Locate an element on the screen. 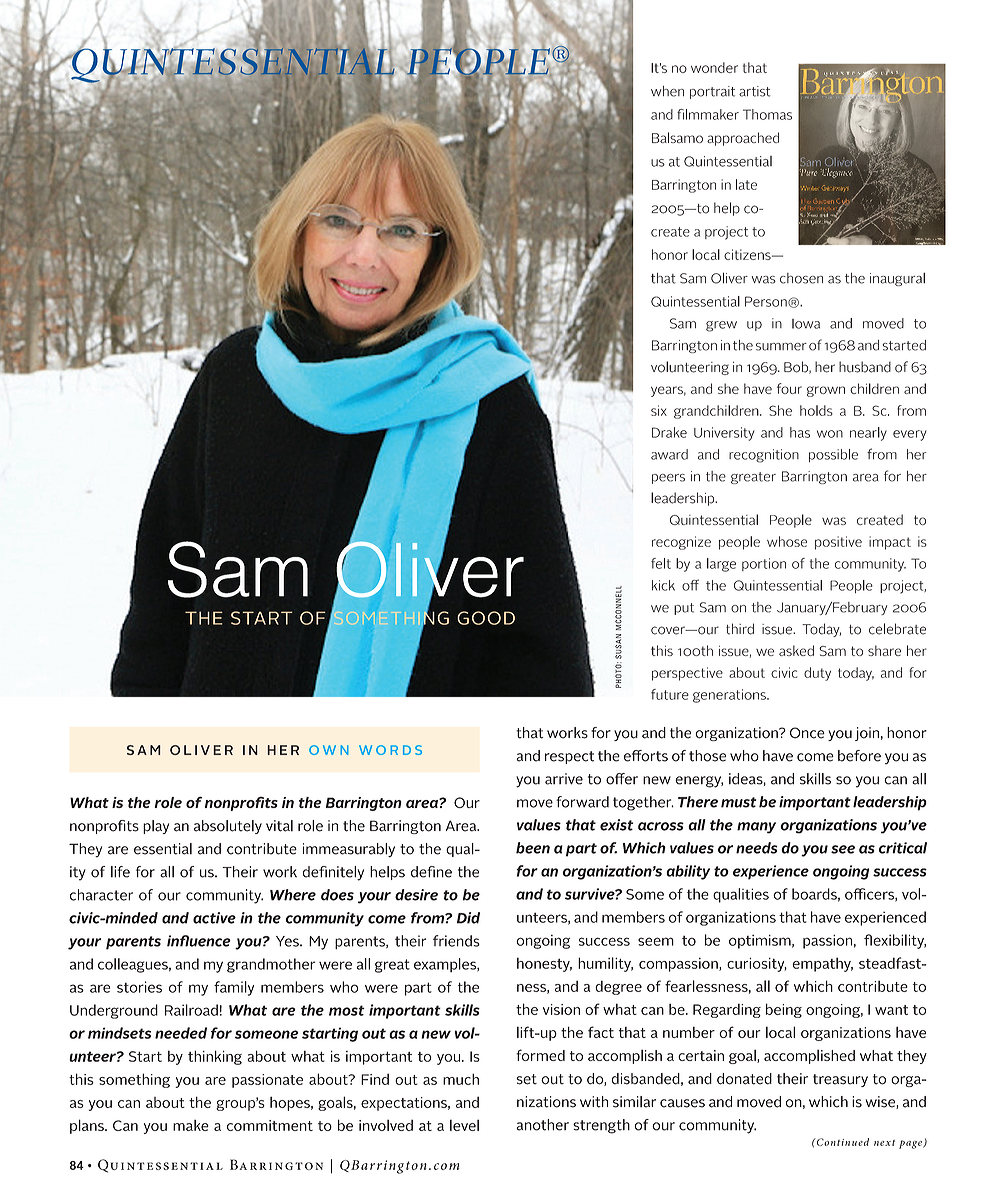 The width and height of the screenshot is (996, 1204). portrait is located at coordinates (712, 92).
